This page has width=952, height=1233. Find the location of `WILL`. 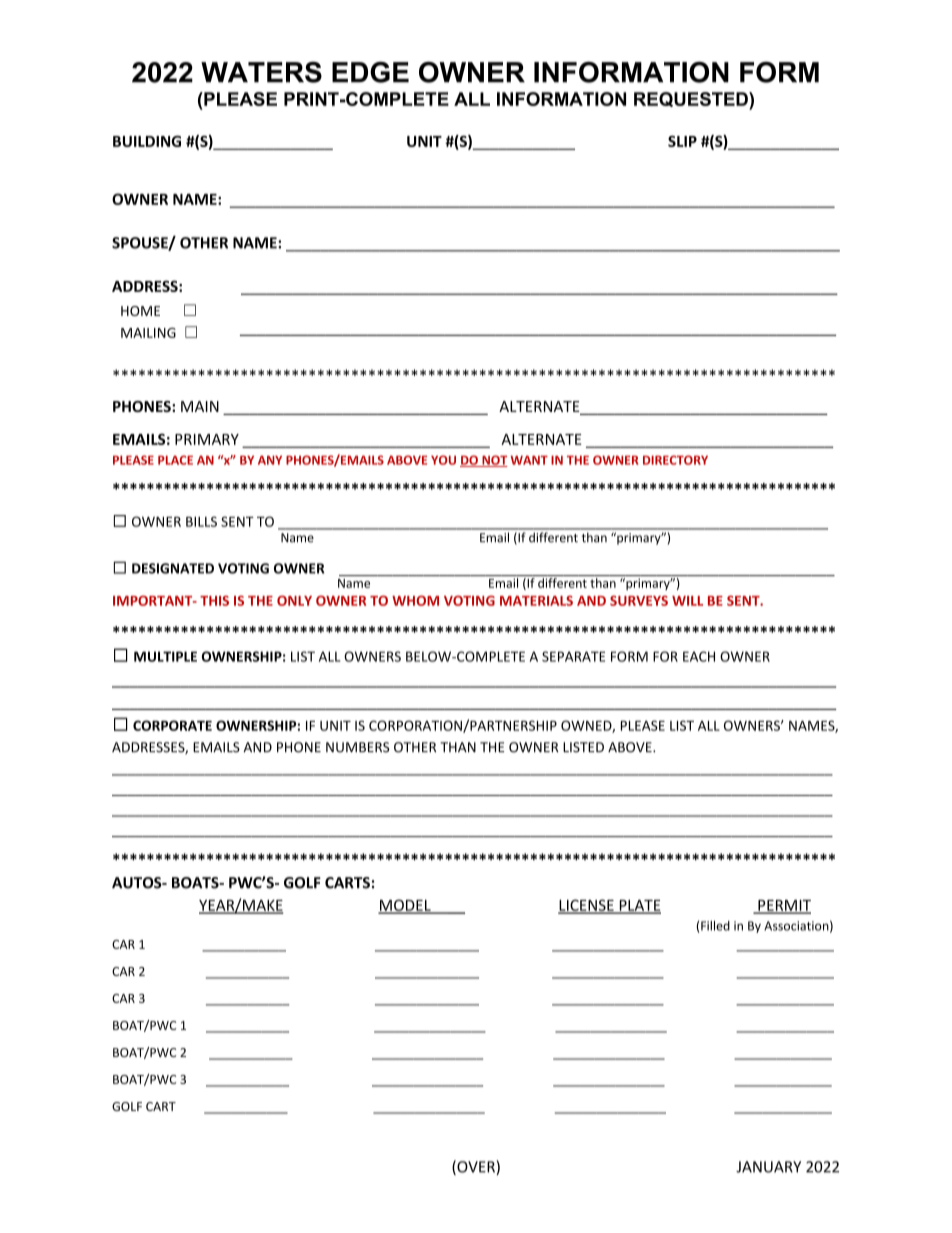

WILL is located at coordinates (687, 601).
